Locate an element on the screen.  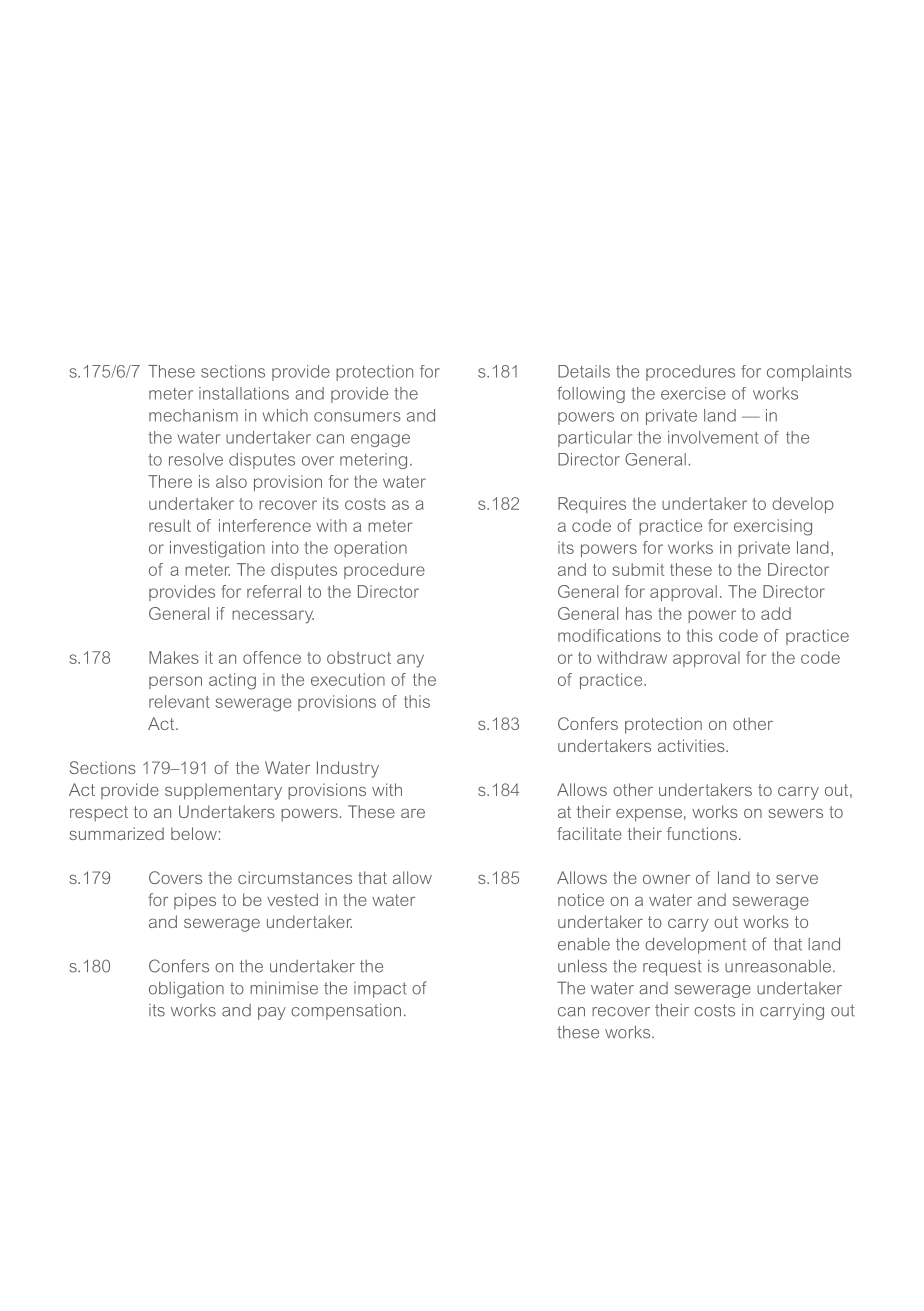
exercise is located at coordinates (693, 393).
